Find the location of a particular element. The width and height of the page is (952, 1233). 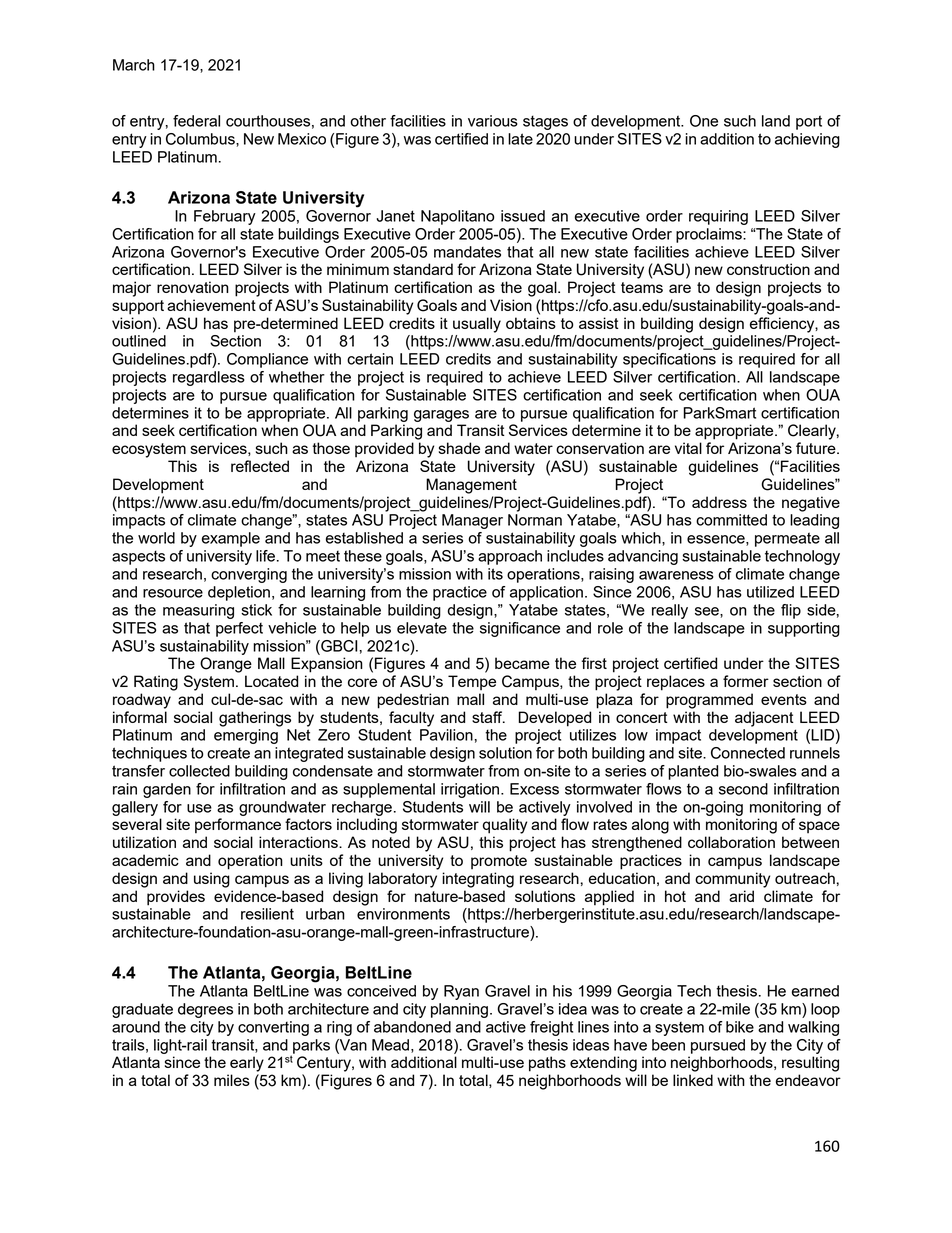

approach is located at coordinates (510, 557).
